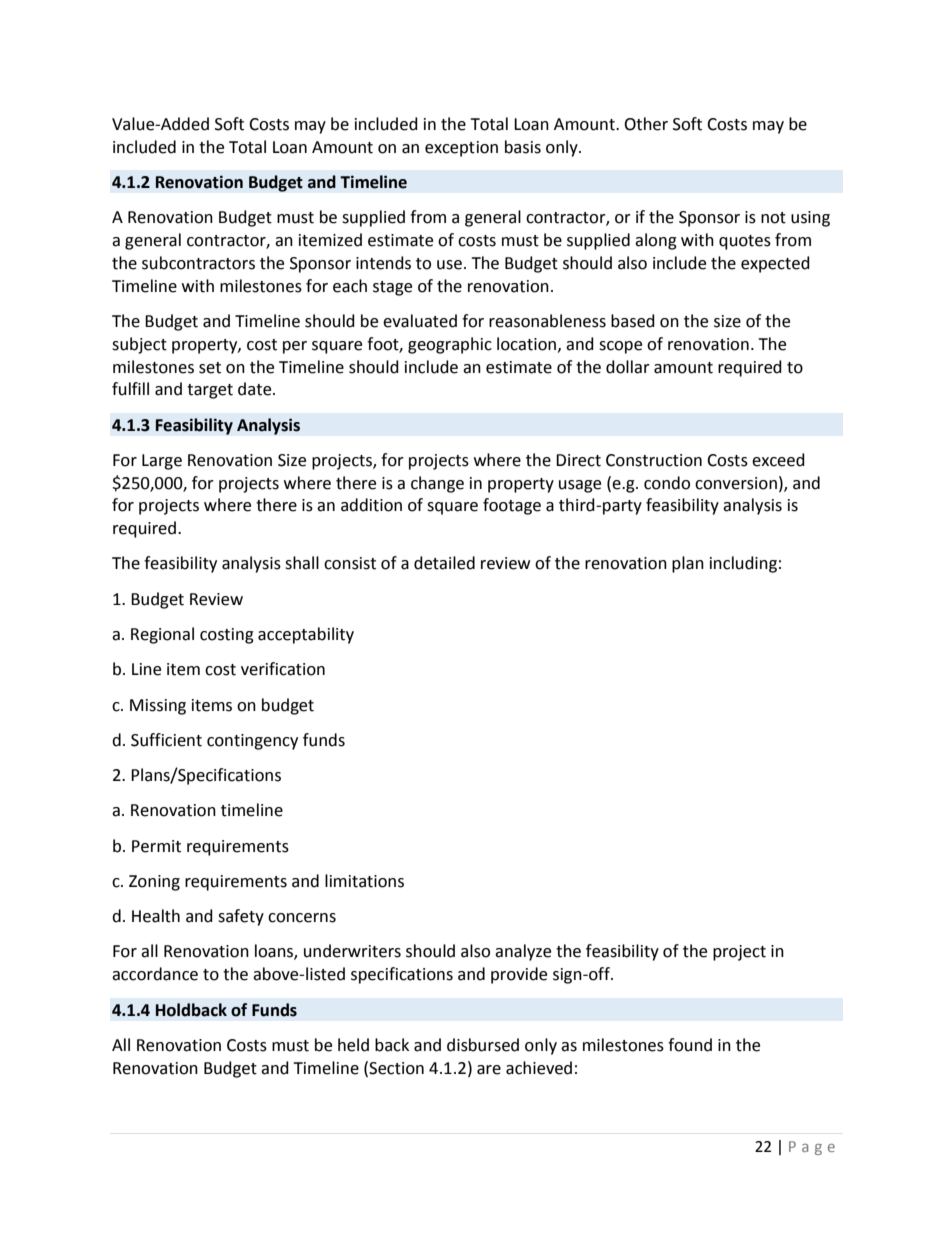 This screenshot has width=952, height=1233. What do you see at coordinates (461, 149) in the screenshot?
I see `exception` at bounding box center [461, 149].
